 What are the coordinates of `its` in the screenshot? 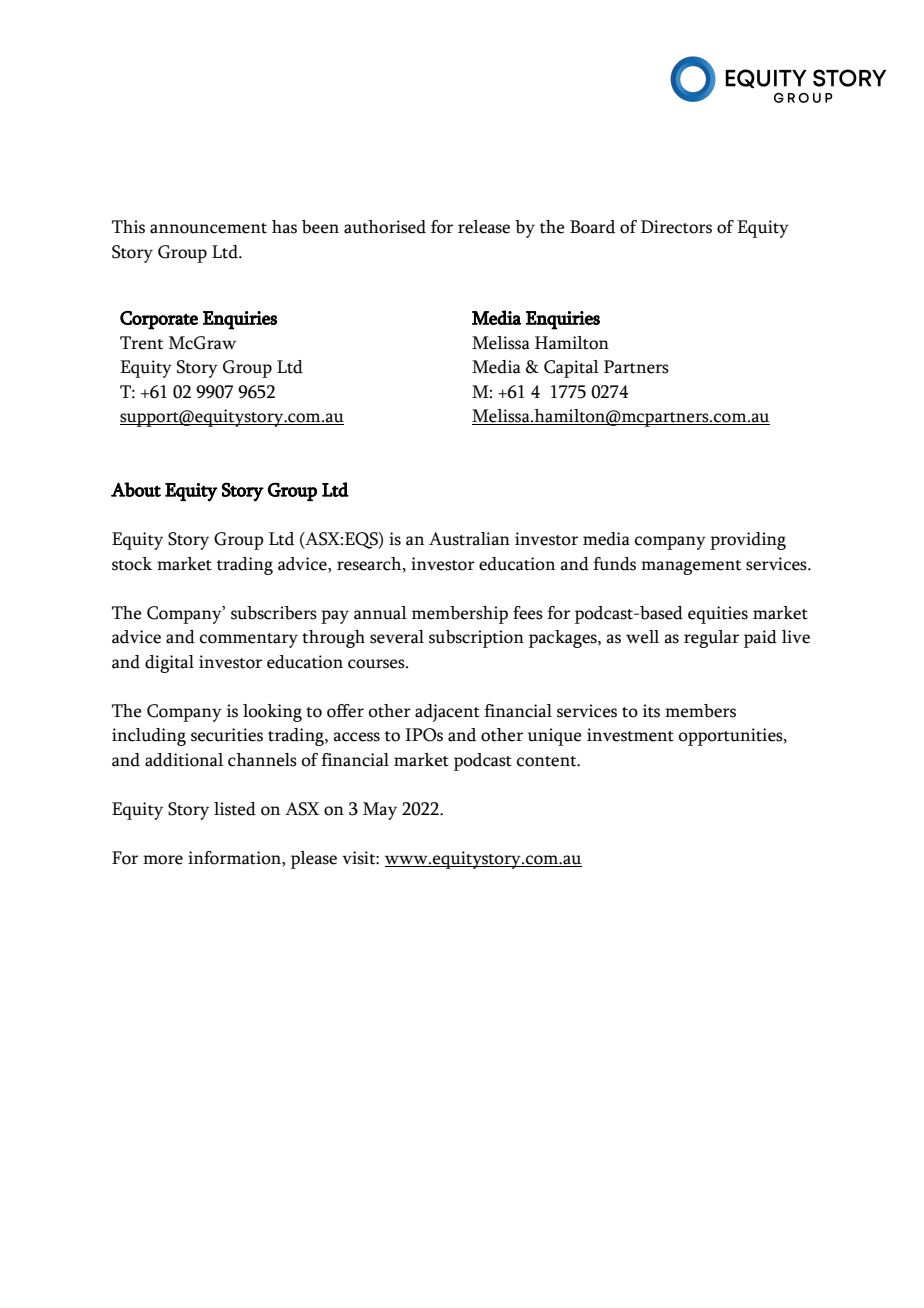 It's located at (651, 711).
